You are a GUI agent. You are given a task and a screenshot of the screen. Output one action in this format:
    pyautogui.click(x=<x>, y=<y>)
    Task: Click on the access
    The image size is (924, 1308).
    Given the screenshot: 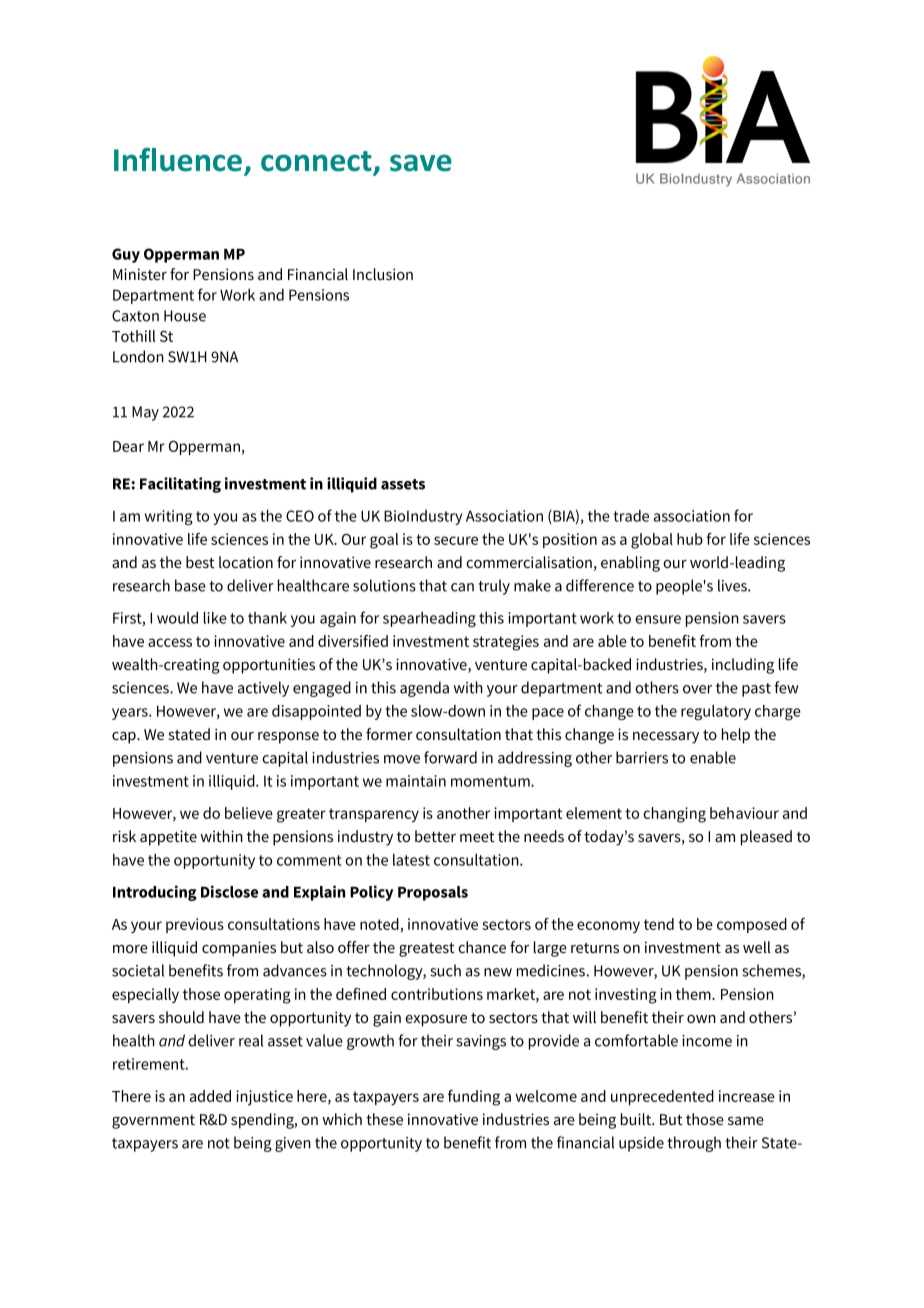 What is the action you would take?
    pyautogui.click(x=170, y=642)
